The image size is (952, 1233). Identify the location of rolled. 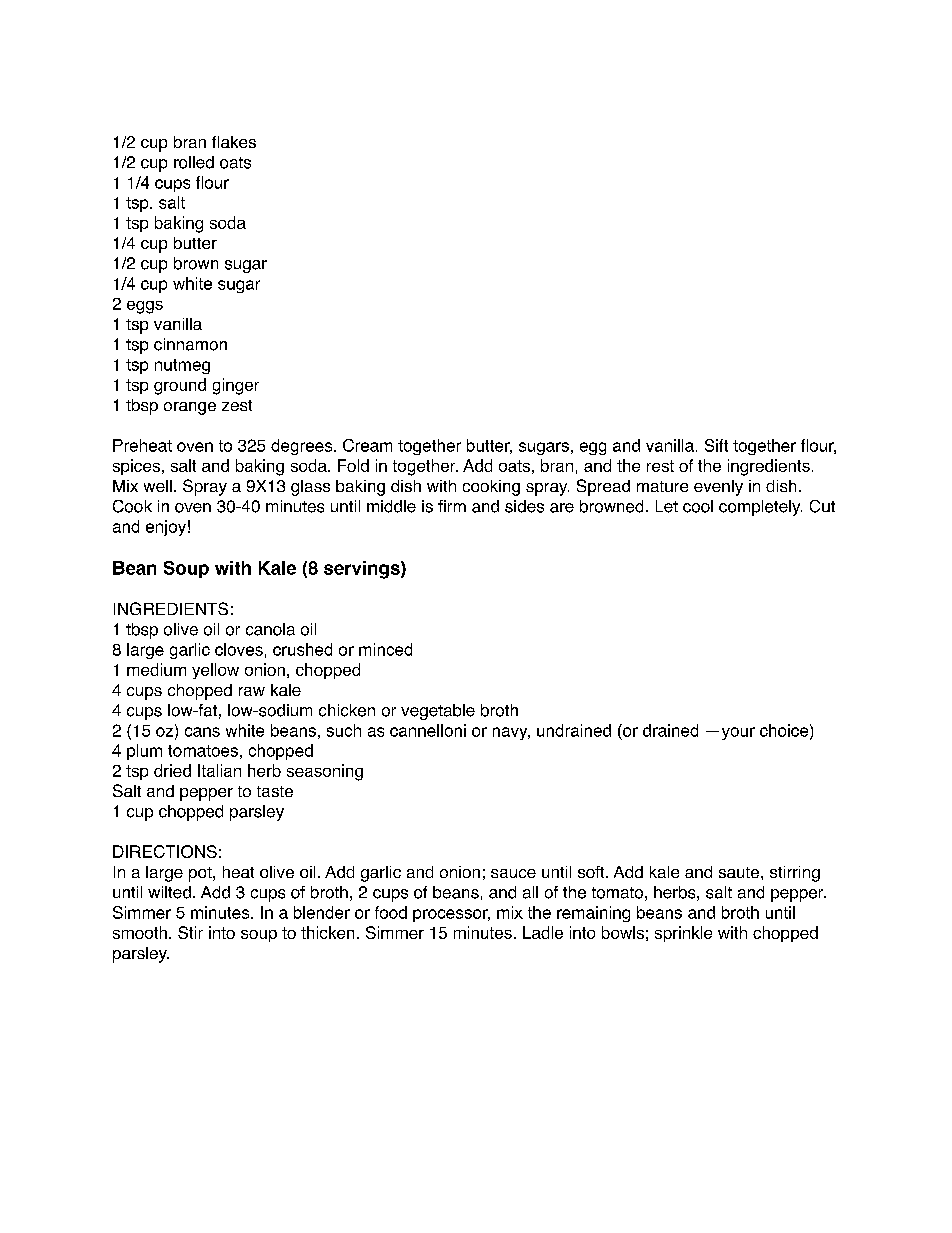
(194, 162).
